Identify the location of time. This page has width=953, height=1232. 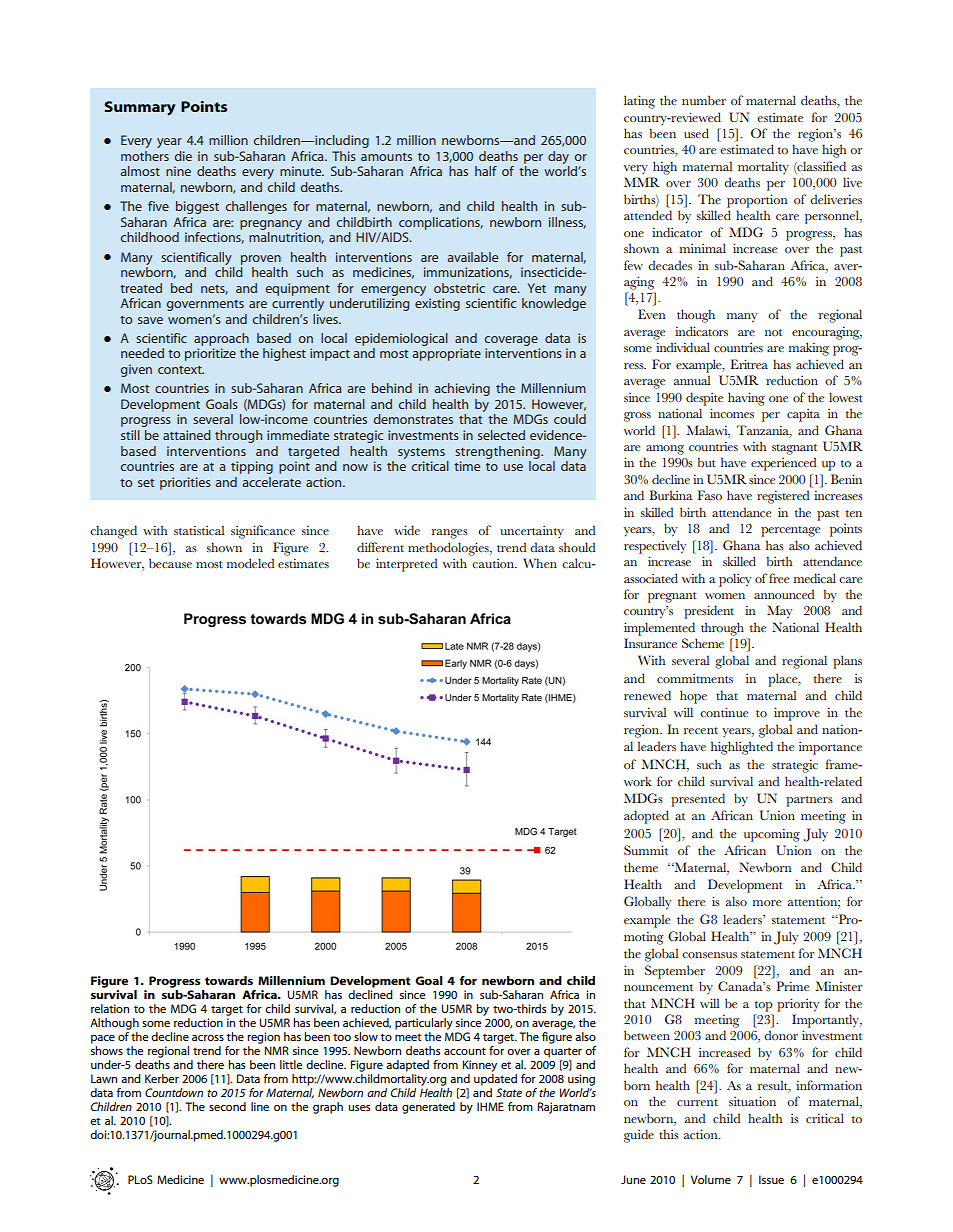
(467, 466).
